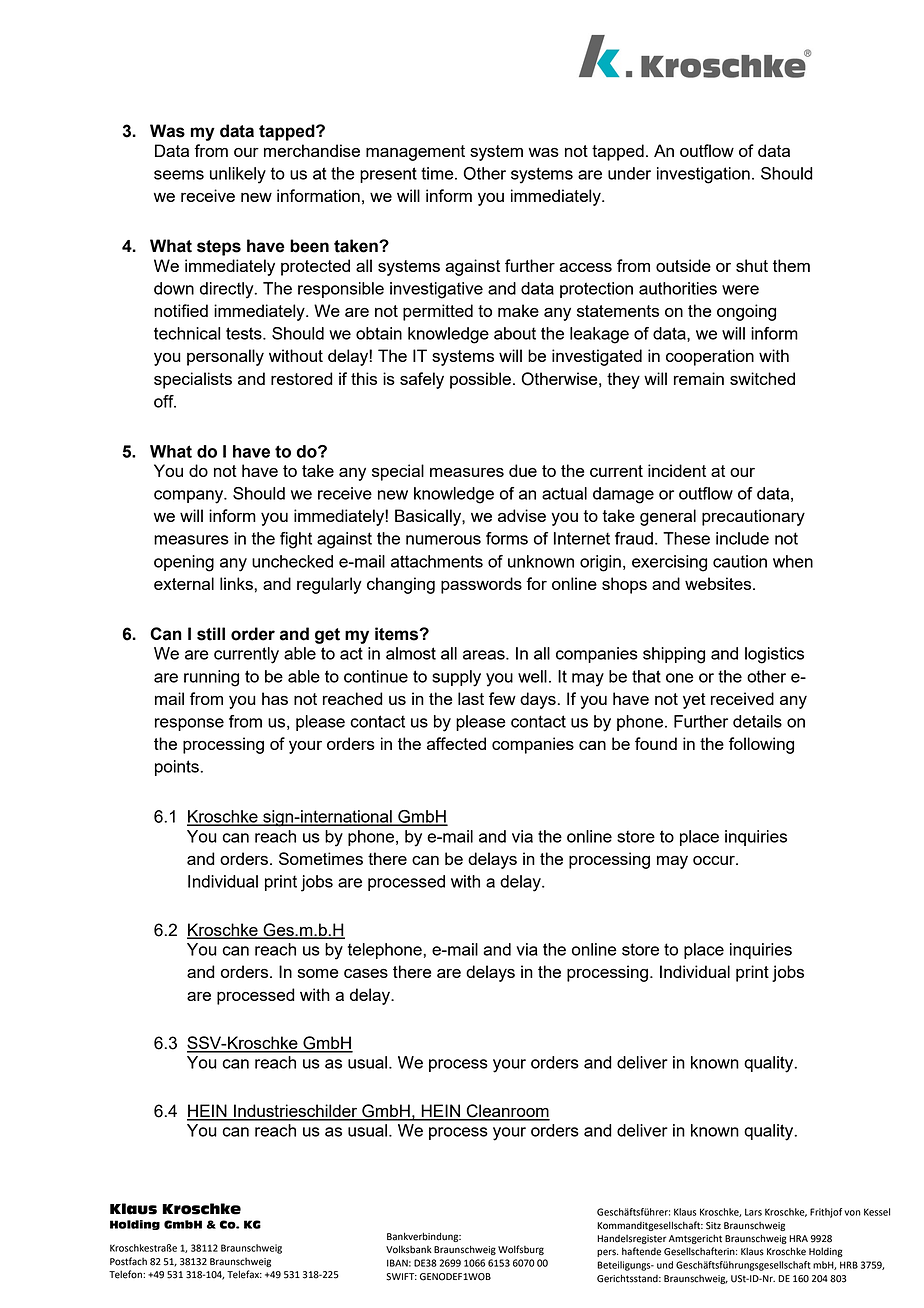 This document has width=924, height=1308. Describe the element at coordinates (713, 1226) in the document. I see `Sitz` at that location.
